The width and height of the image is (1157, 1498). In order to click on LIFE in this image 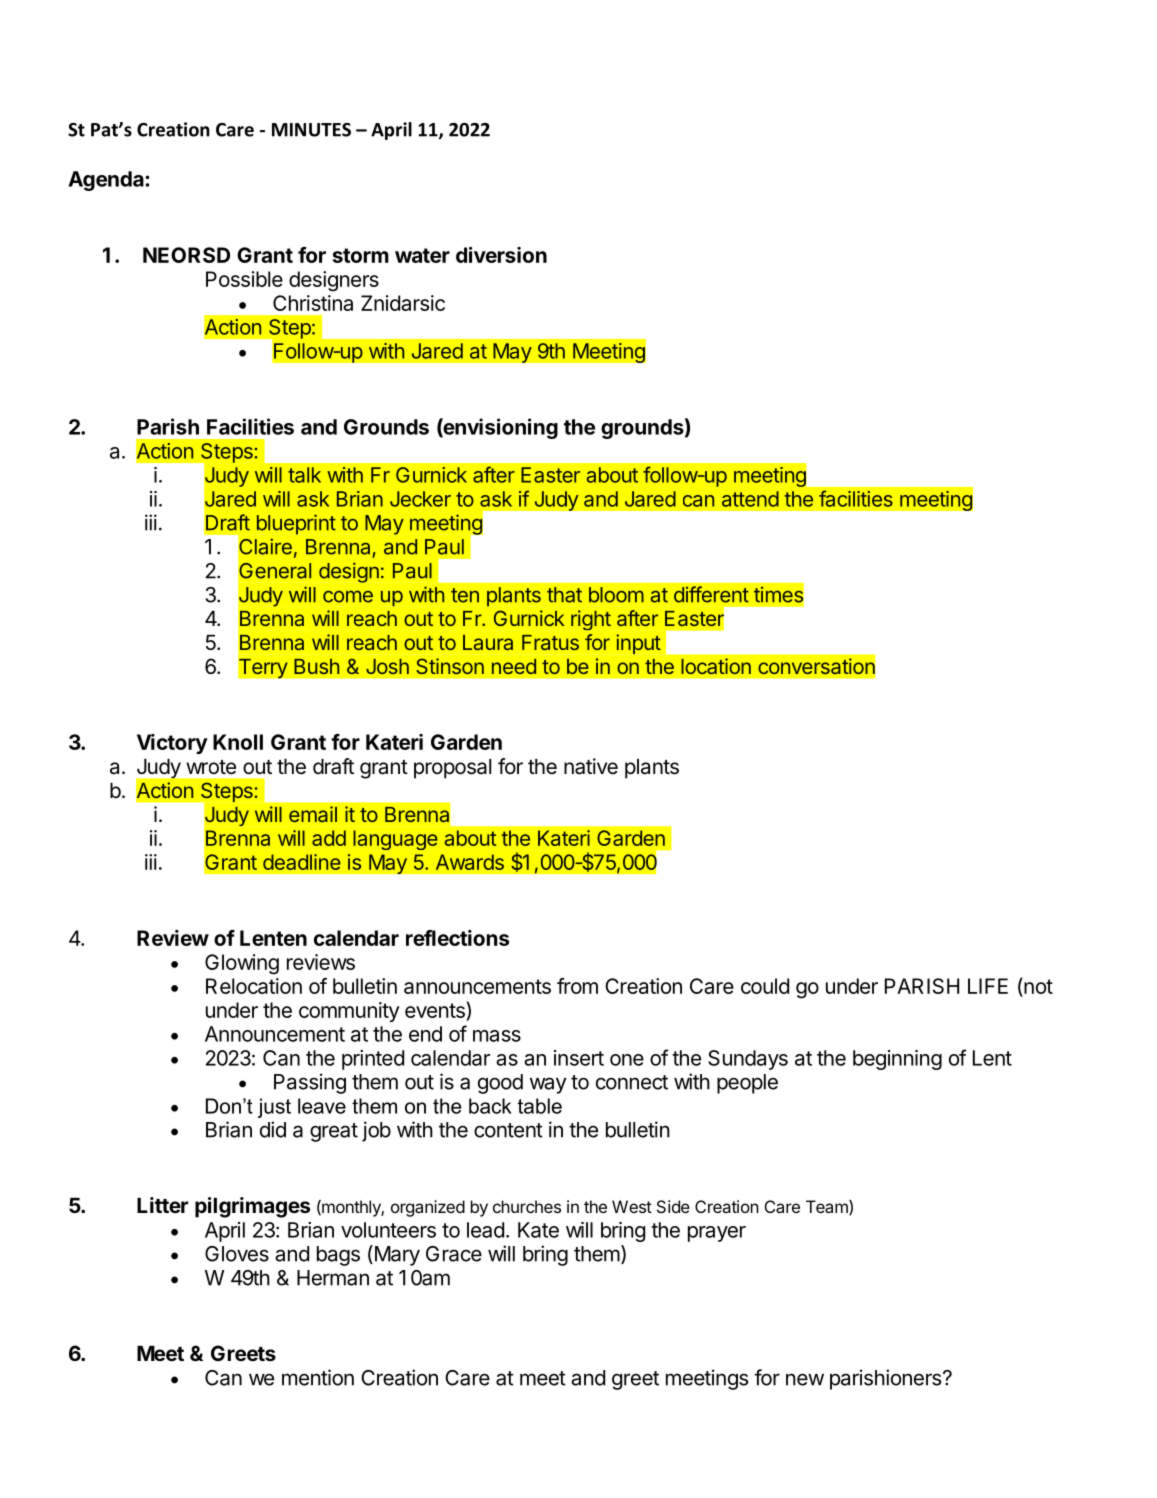, I will do `click(988, 986)`.
